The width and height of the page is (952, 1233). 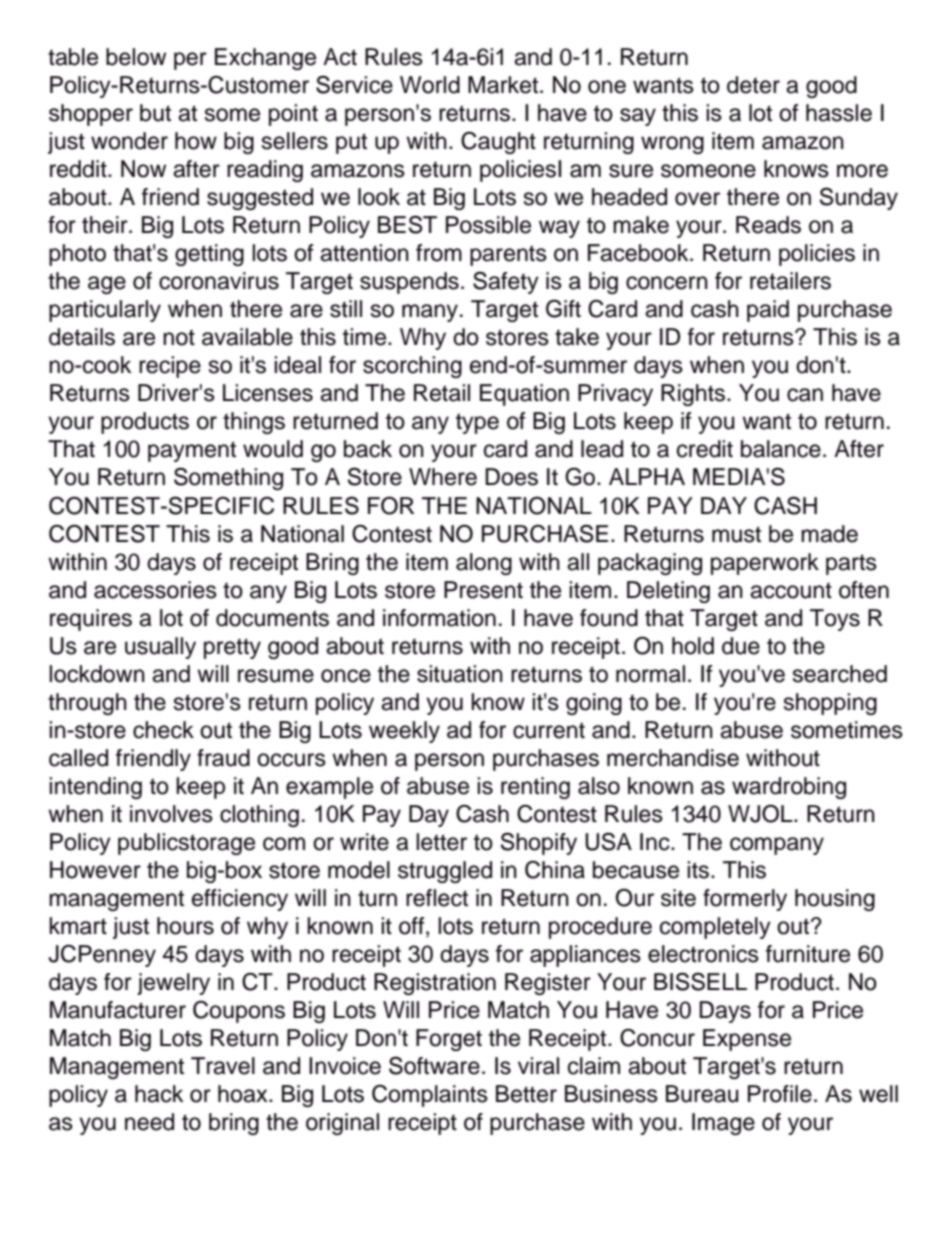 I want to click on but, so click(x=155, y=113).
